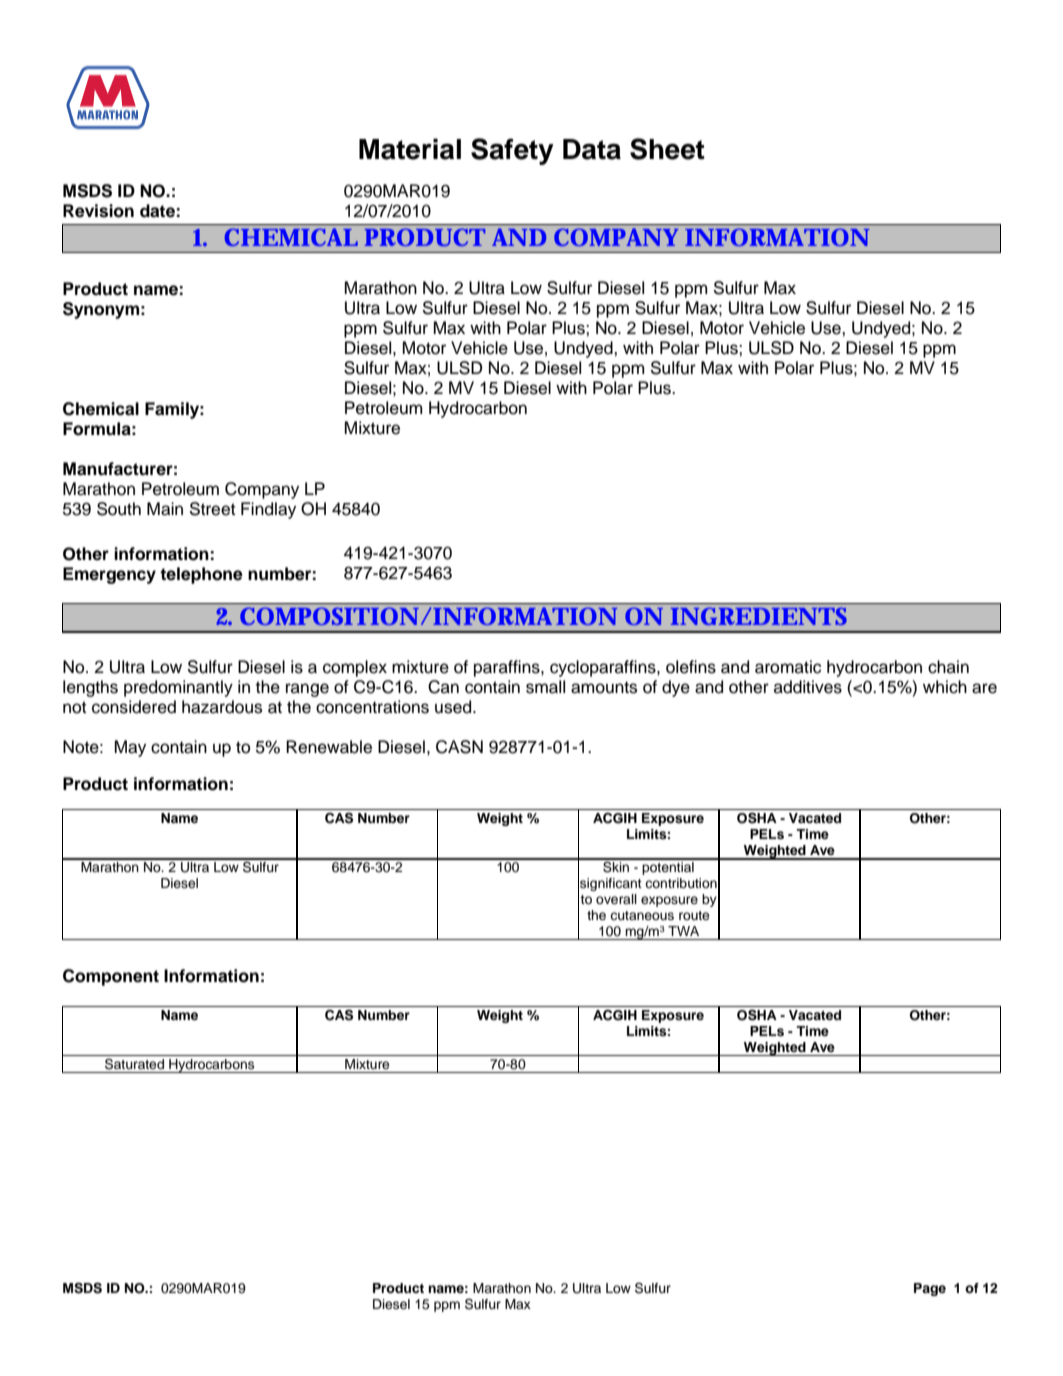  What do you see at coordinates (759, 616) in the screenshot?
I see `INGREDIENTS` at bounding box center [759, 616].
